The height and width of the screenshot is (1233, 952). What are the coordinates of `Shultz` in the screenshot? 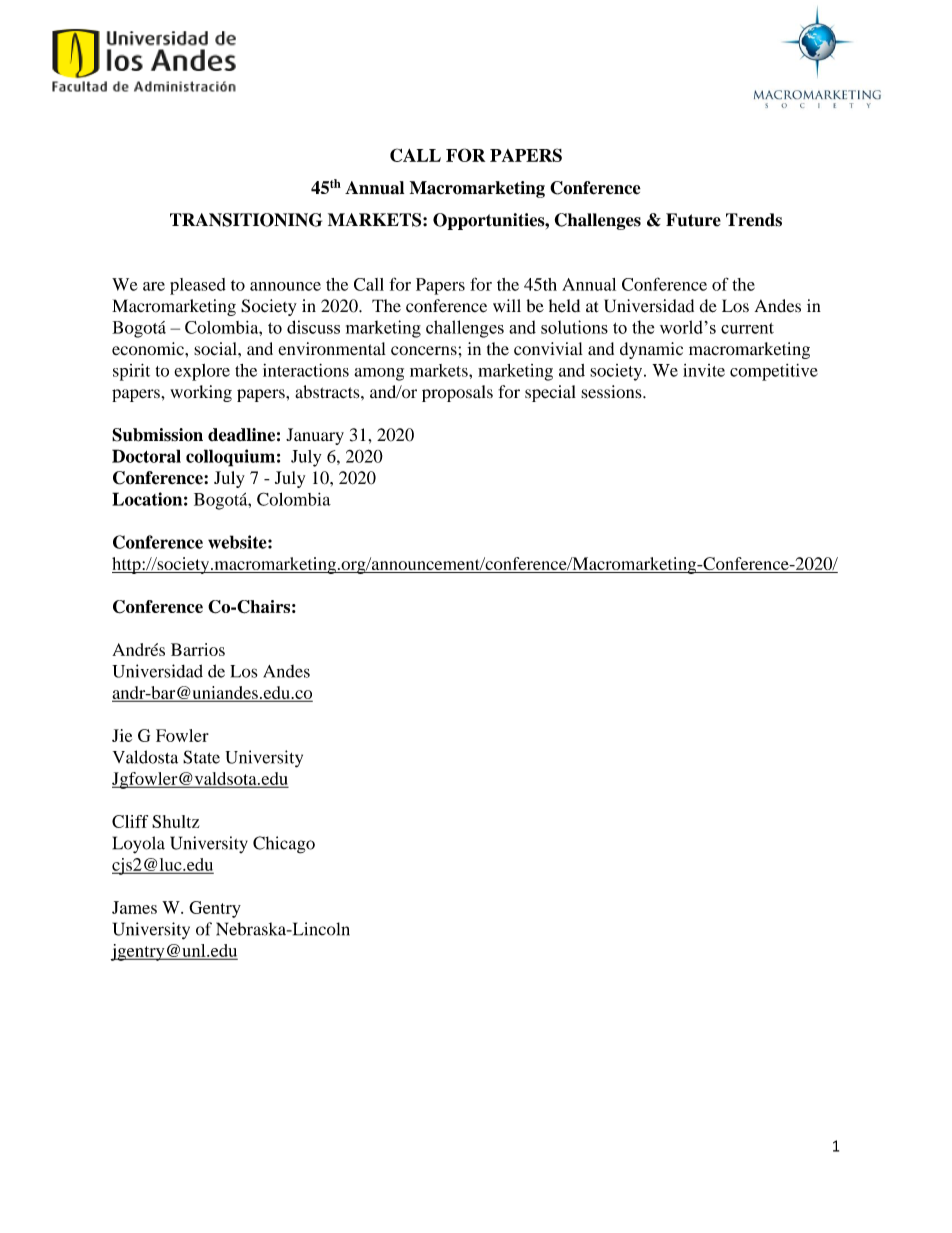 It's located at (175, 821).
